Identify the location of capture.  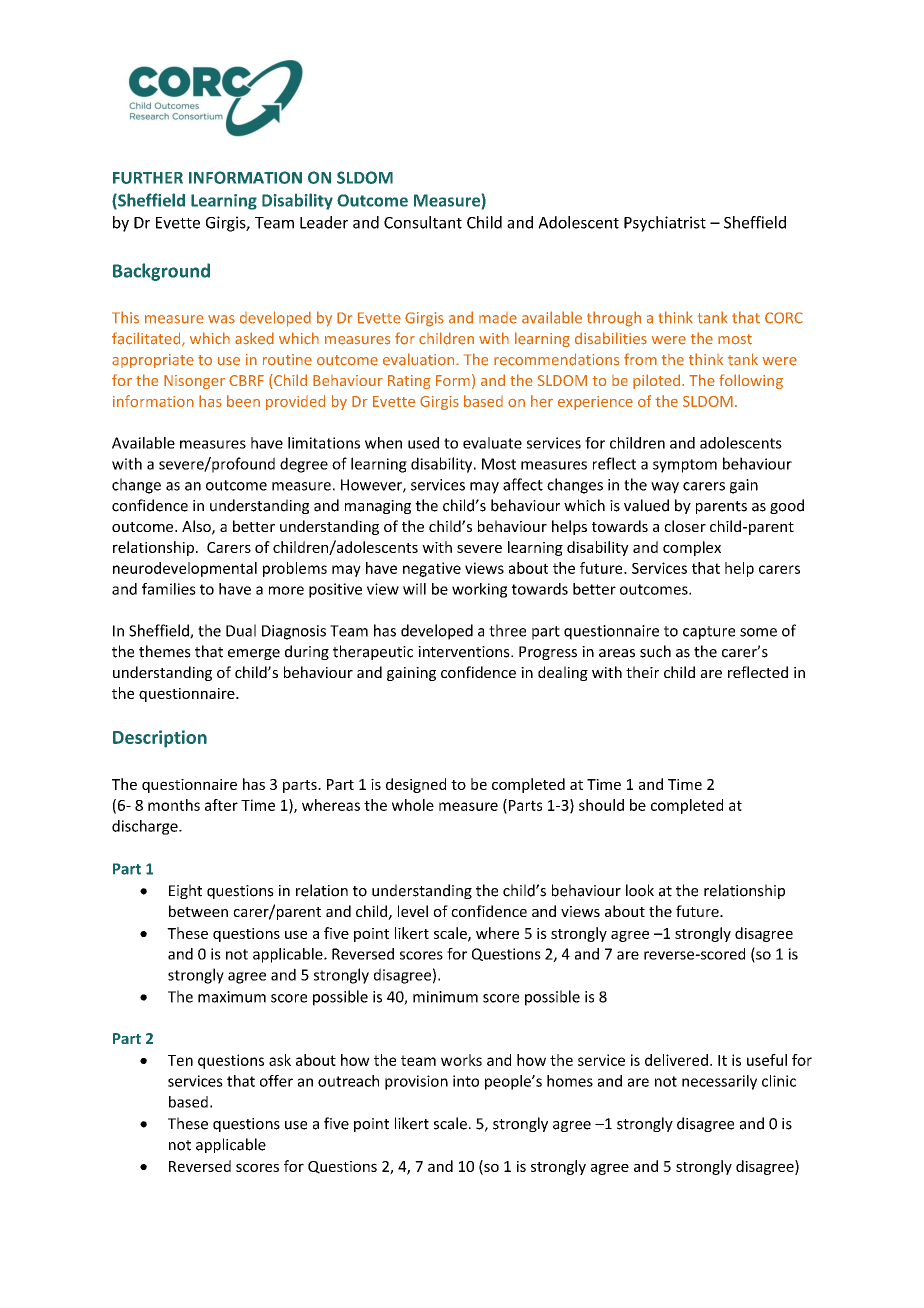
(709, 633).
